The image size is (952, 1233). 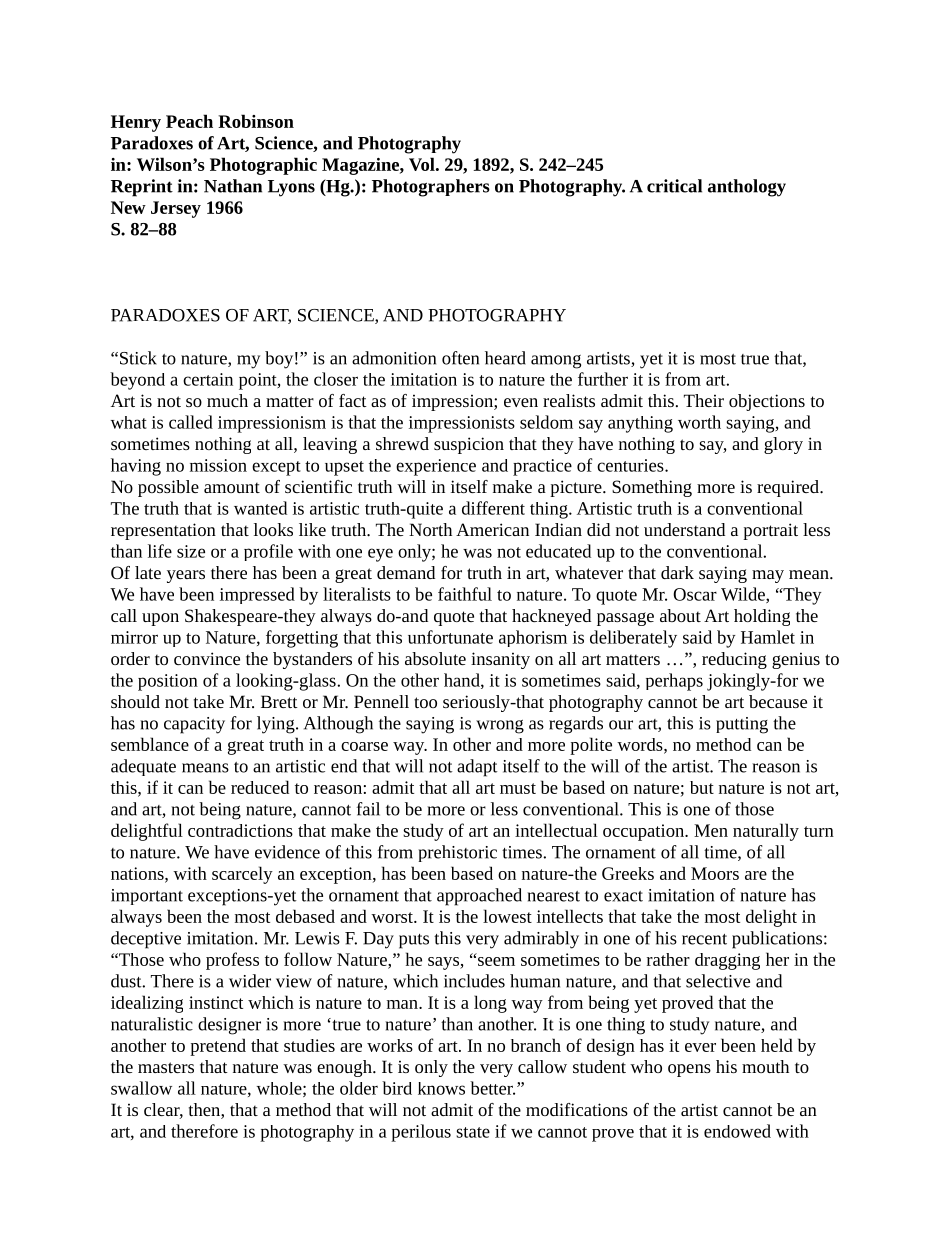 I want to click on anthology, so click(x=747, y=188).
